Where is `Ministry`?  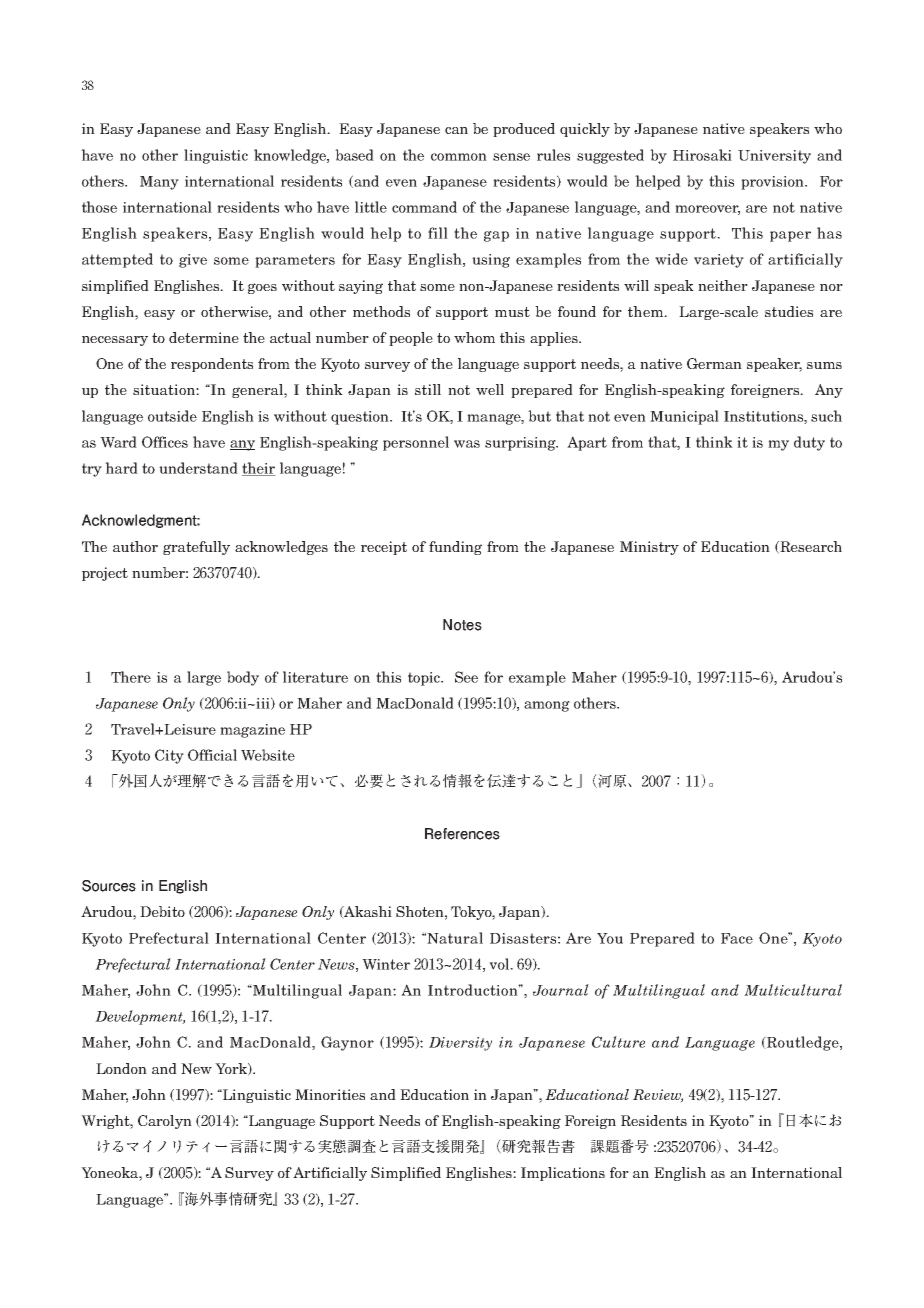
Ministry is located at coordinates (649, 548).
